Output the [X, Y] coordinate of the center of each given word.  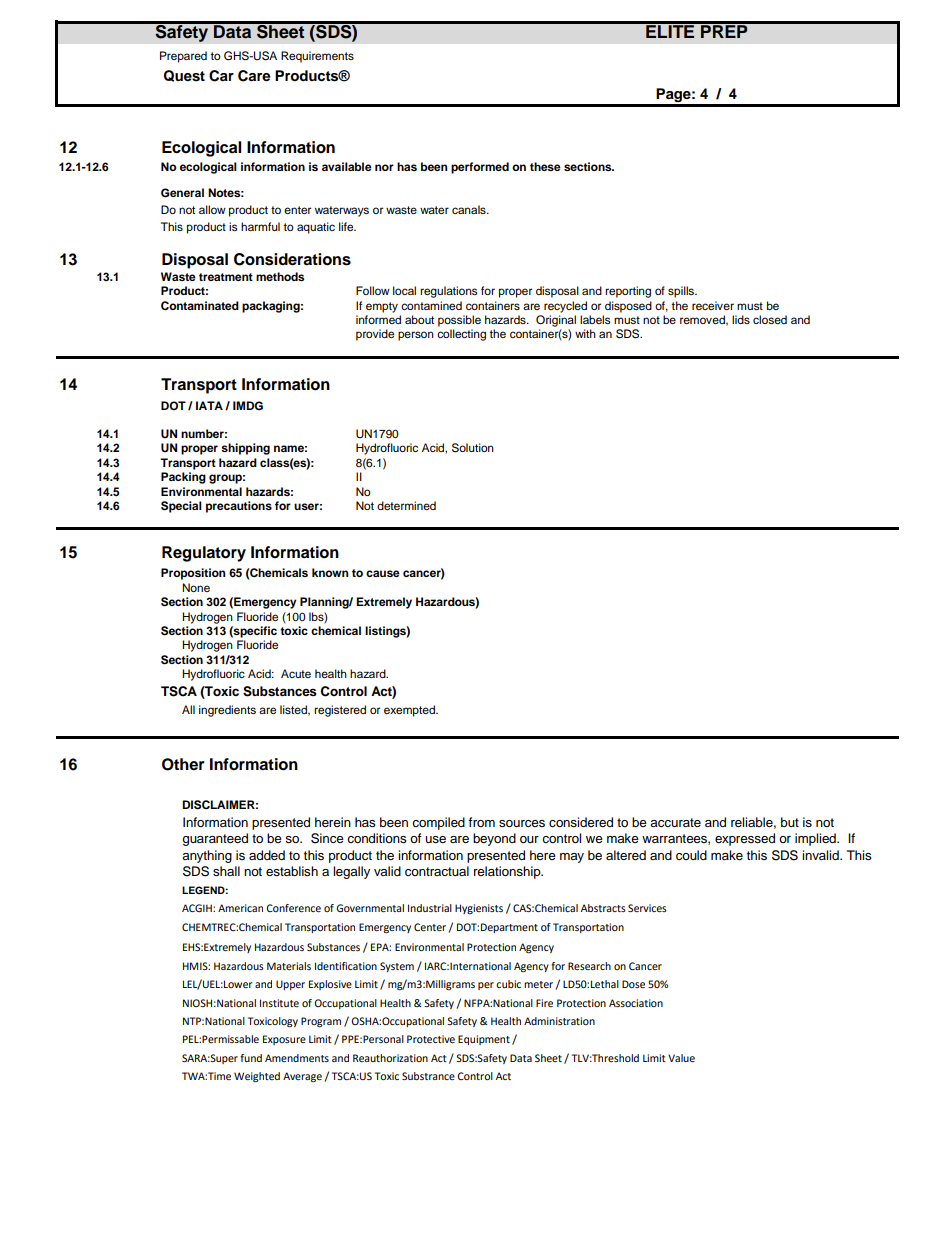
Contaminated [200, 306]
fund [251, 1058]
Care [254, 76]
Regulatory [204, 554]
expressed [745, 839]
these [545, 166]
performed [480, 168]
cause [383, 573]
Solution [473, 448]
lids [741, 319]
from [481, 822]
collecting [461, 335]
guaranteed [215, 839]
